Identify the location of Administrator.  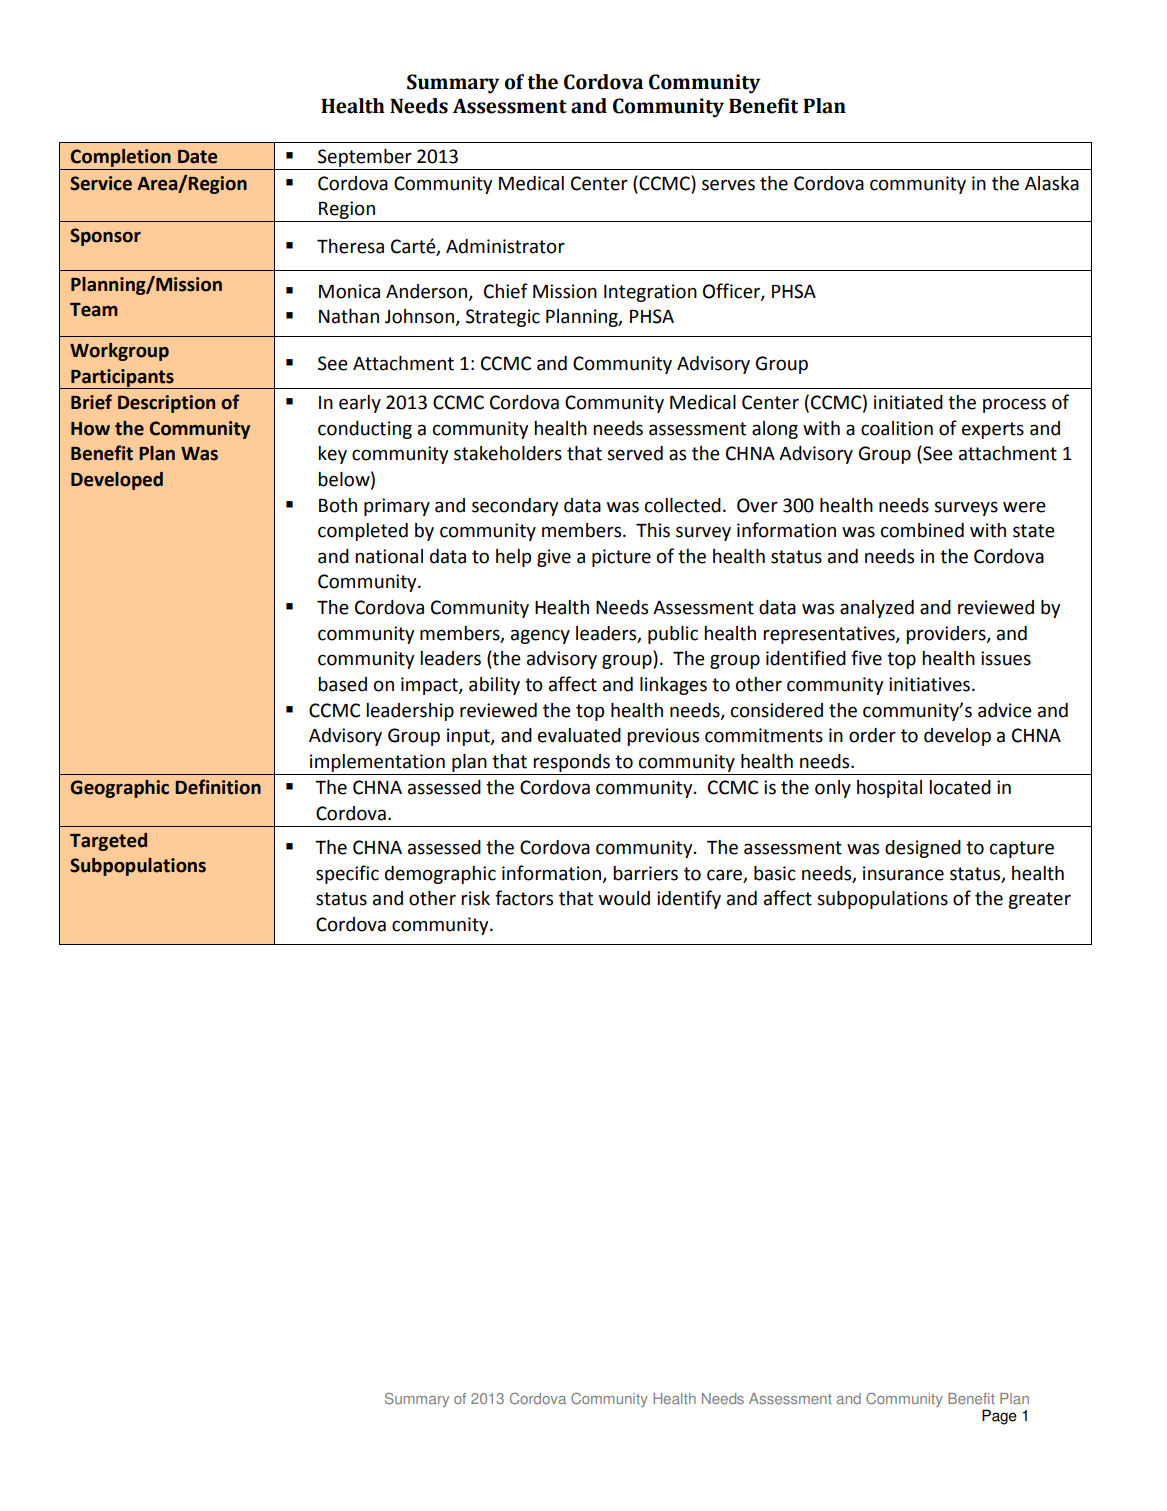
(505, 246).
